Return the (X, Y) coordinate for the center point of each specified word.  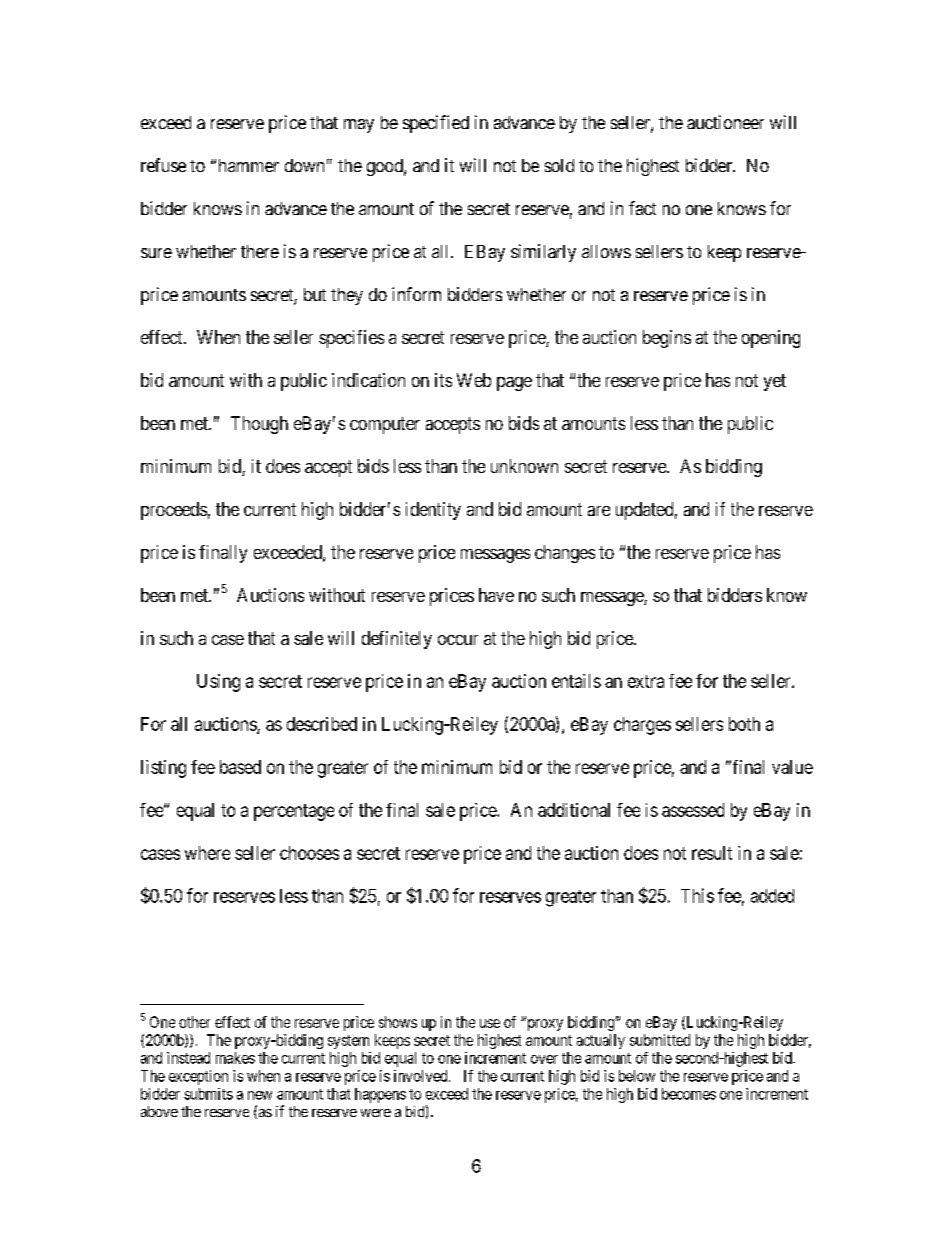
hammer (249, 165)
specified (436, 124)
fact (642, 208)
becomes (689, 1094)
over (544, 1059)
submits (208, 1094)
